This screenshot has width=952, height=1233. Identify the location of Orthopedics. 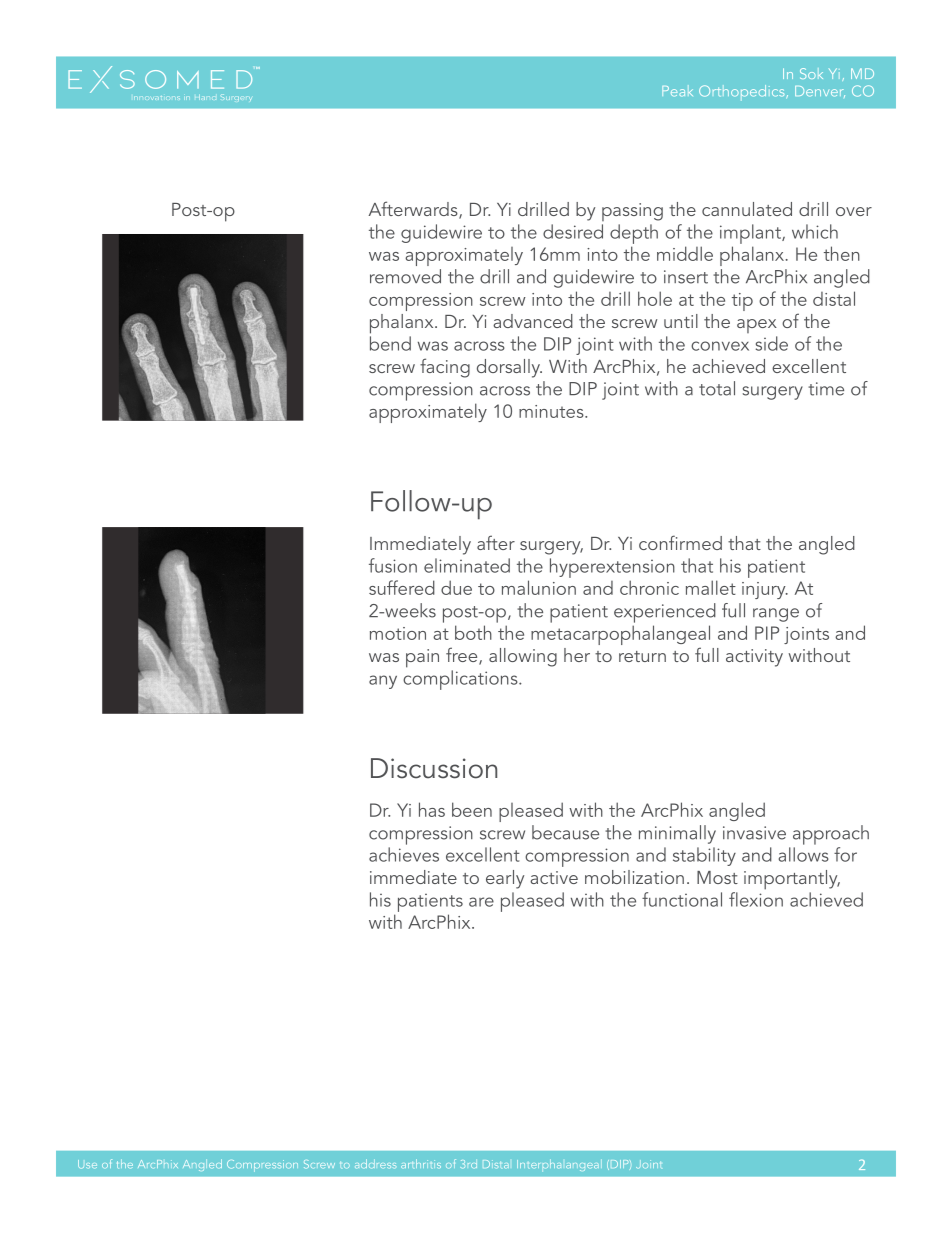
(743, 93).
